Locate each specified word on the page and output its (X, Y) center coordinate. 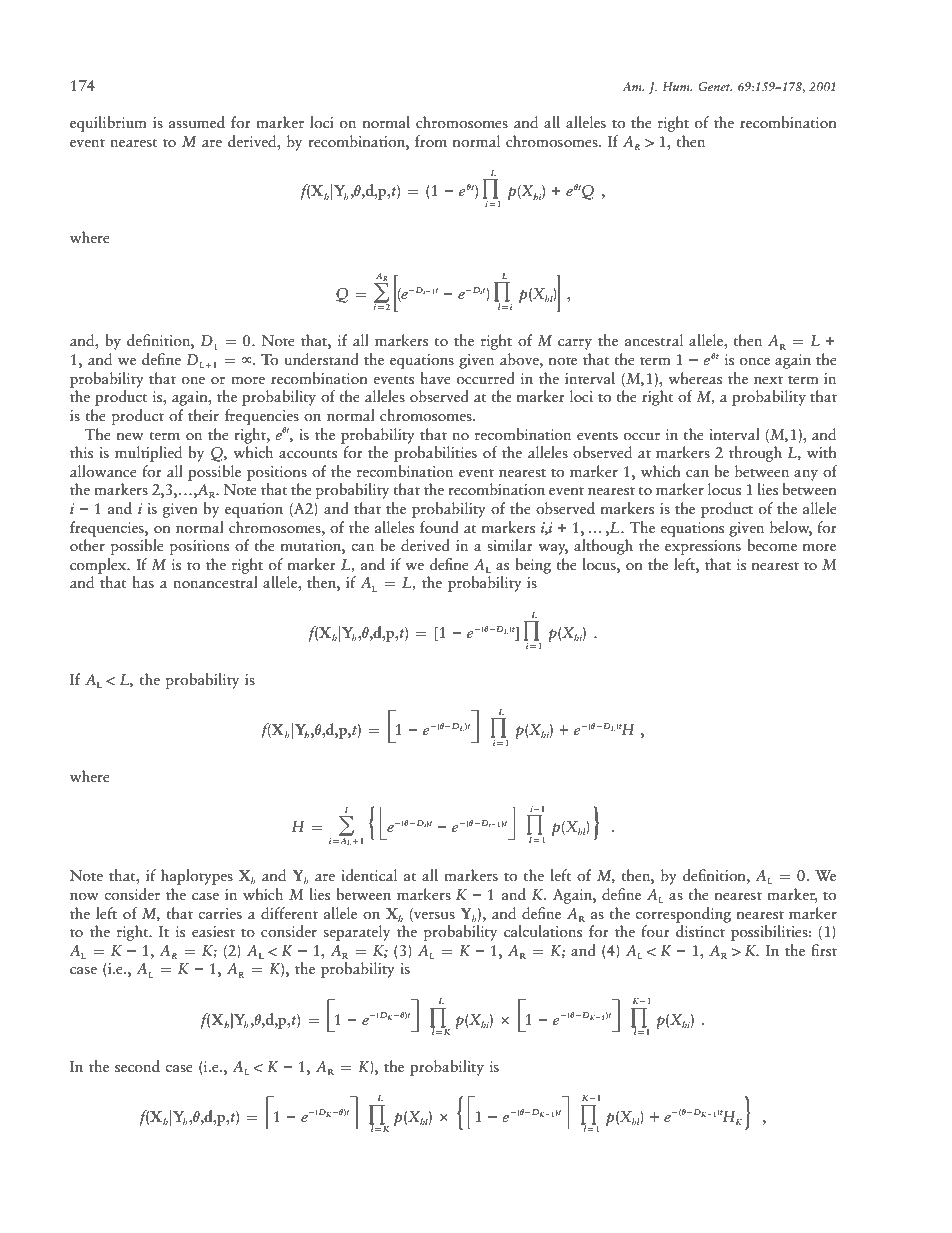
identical (369, 875)
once (755, 361)
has (143, 582)
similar (510, 545)
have (435, 378)
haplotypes (197, 877)
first (824, 950)
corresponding (683, 915)
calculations (543, 931)
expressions (703, 547)
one (193, 381)
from (431, 141)
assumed (197, 122)
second (137, 1066)
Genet (715, 86)
